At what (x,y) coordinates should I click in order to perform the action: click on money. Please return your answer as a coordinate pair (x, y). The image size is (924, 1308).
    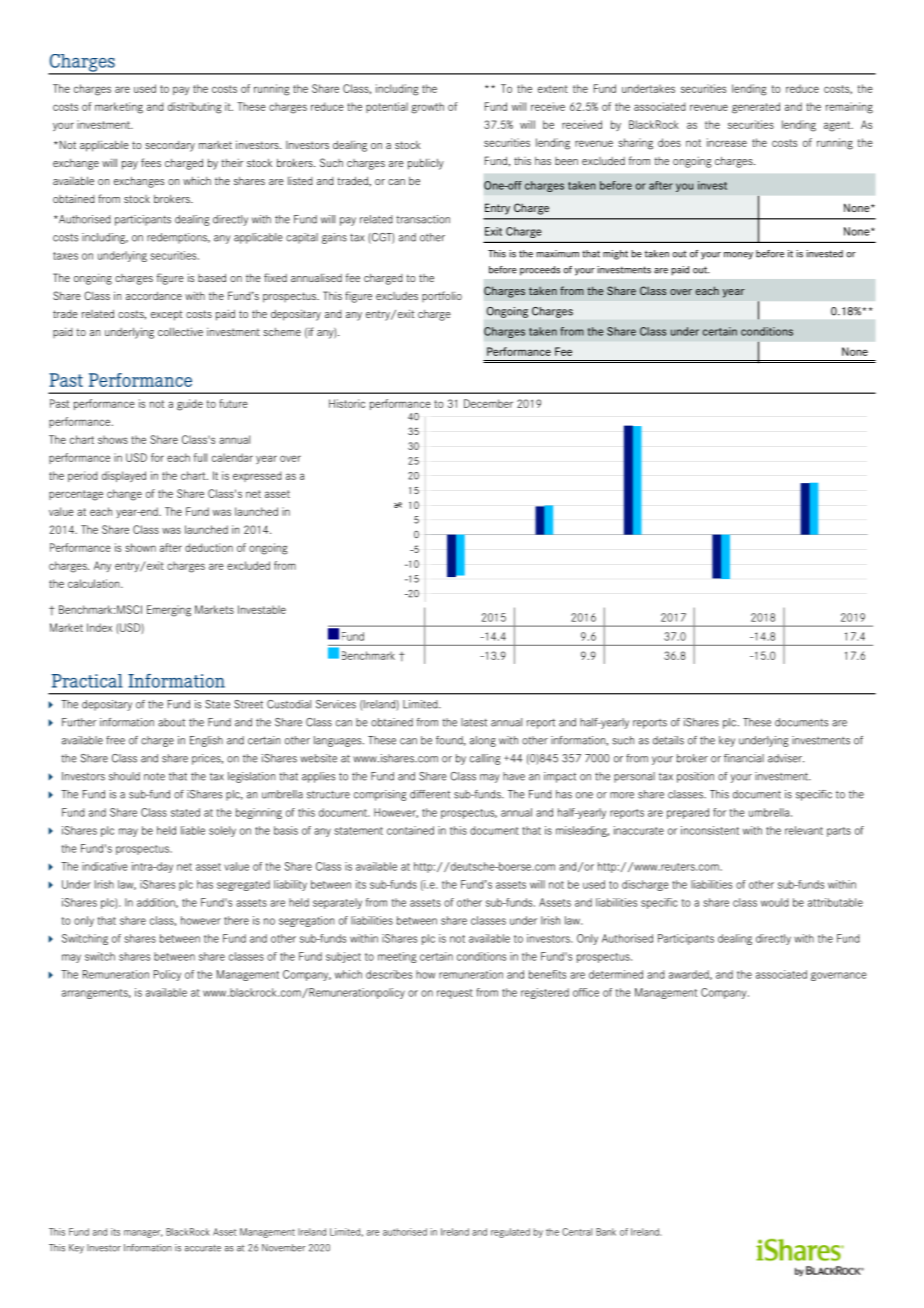
    Looking at the image, I should click on (738, 256).
